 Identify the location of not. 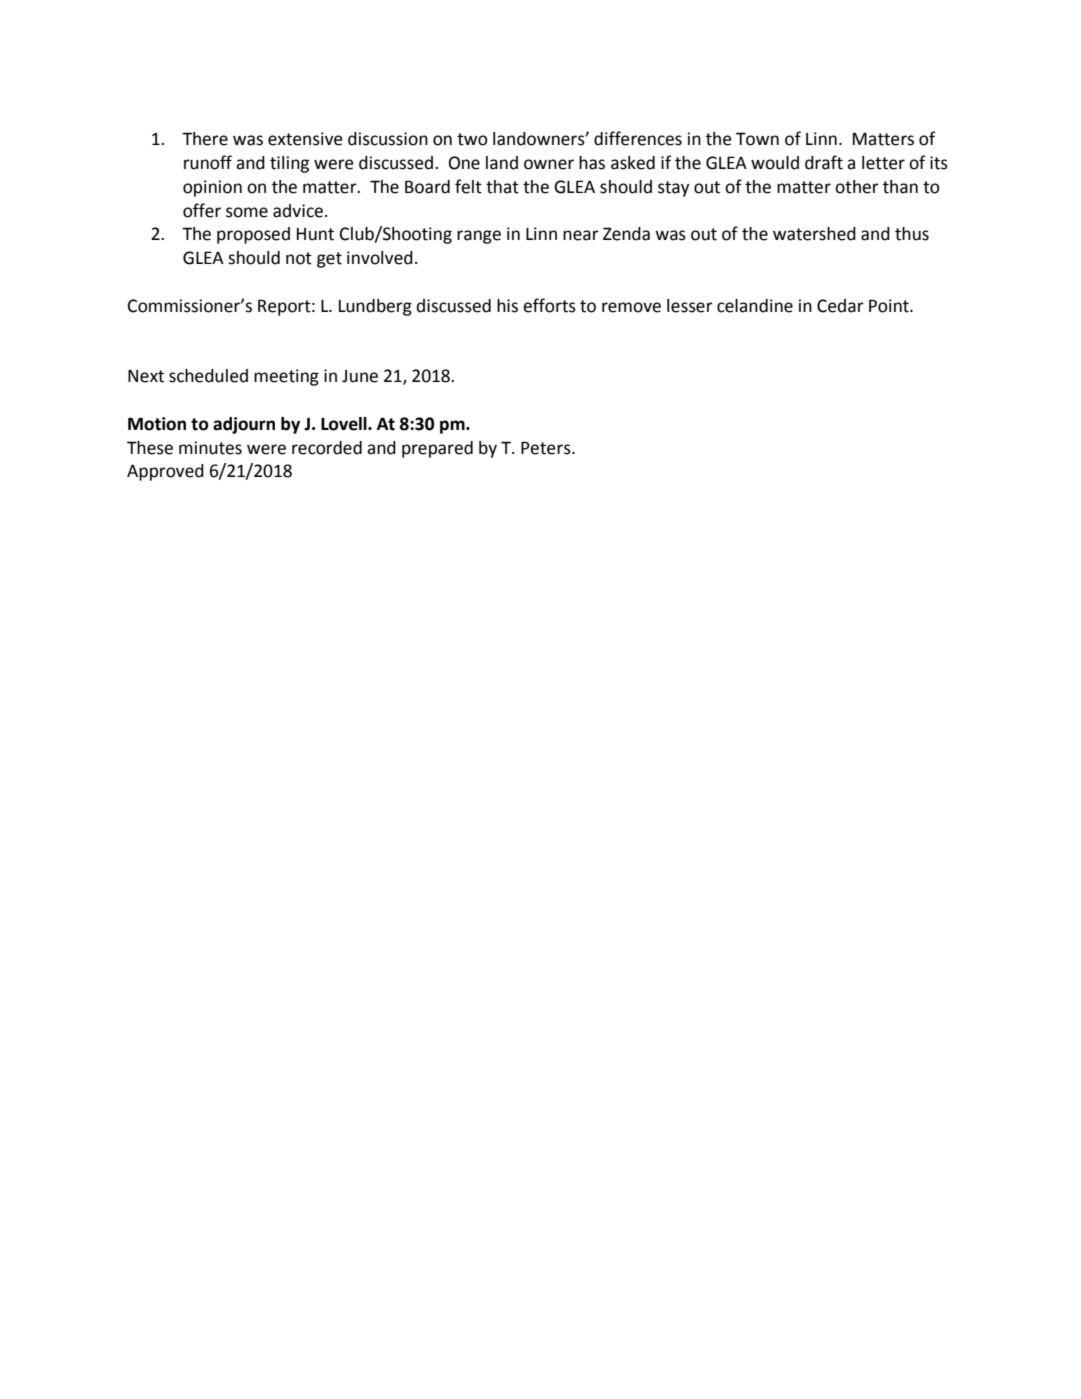
(299, 258).
